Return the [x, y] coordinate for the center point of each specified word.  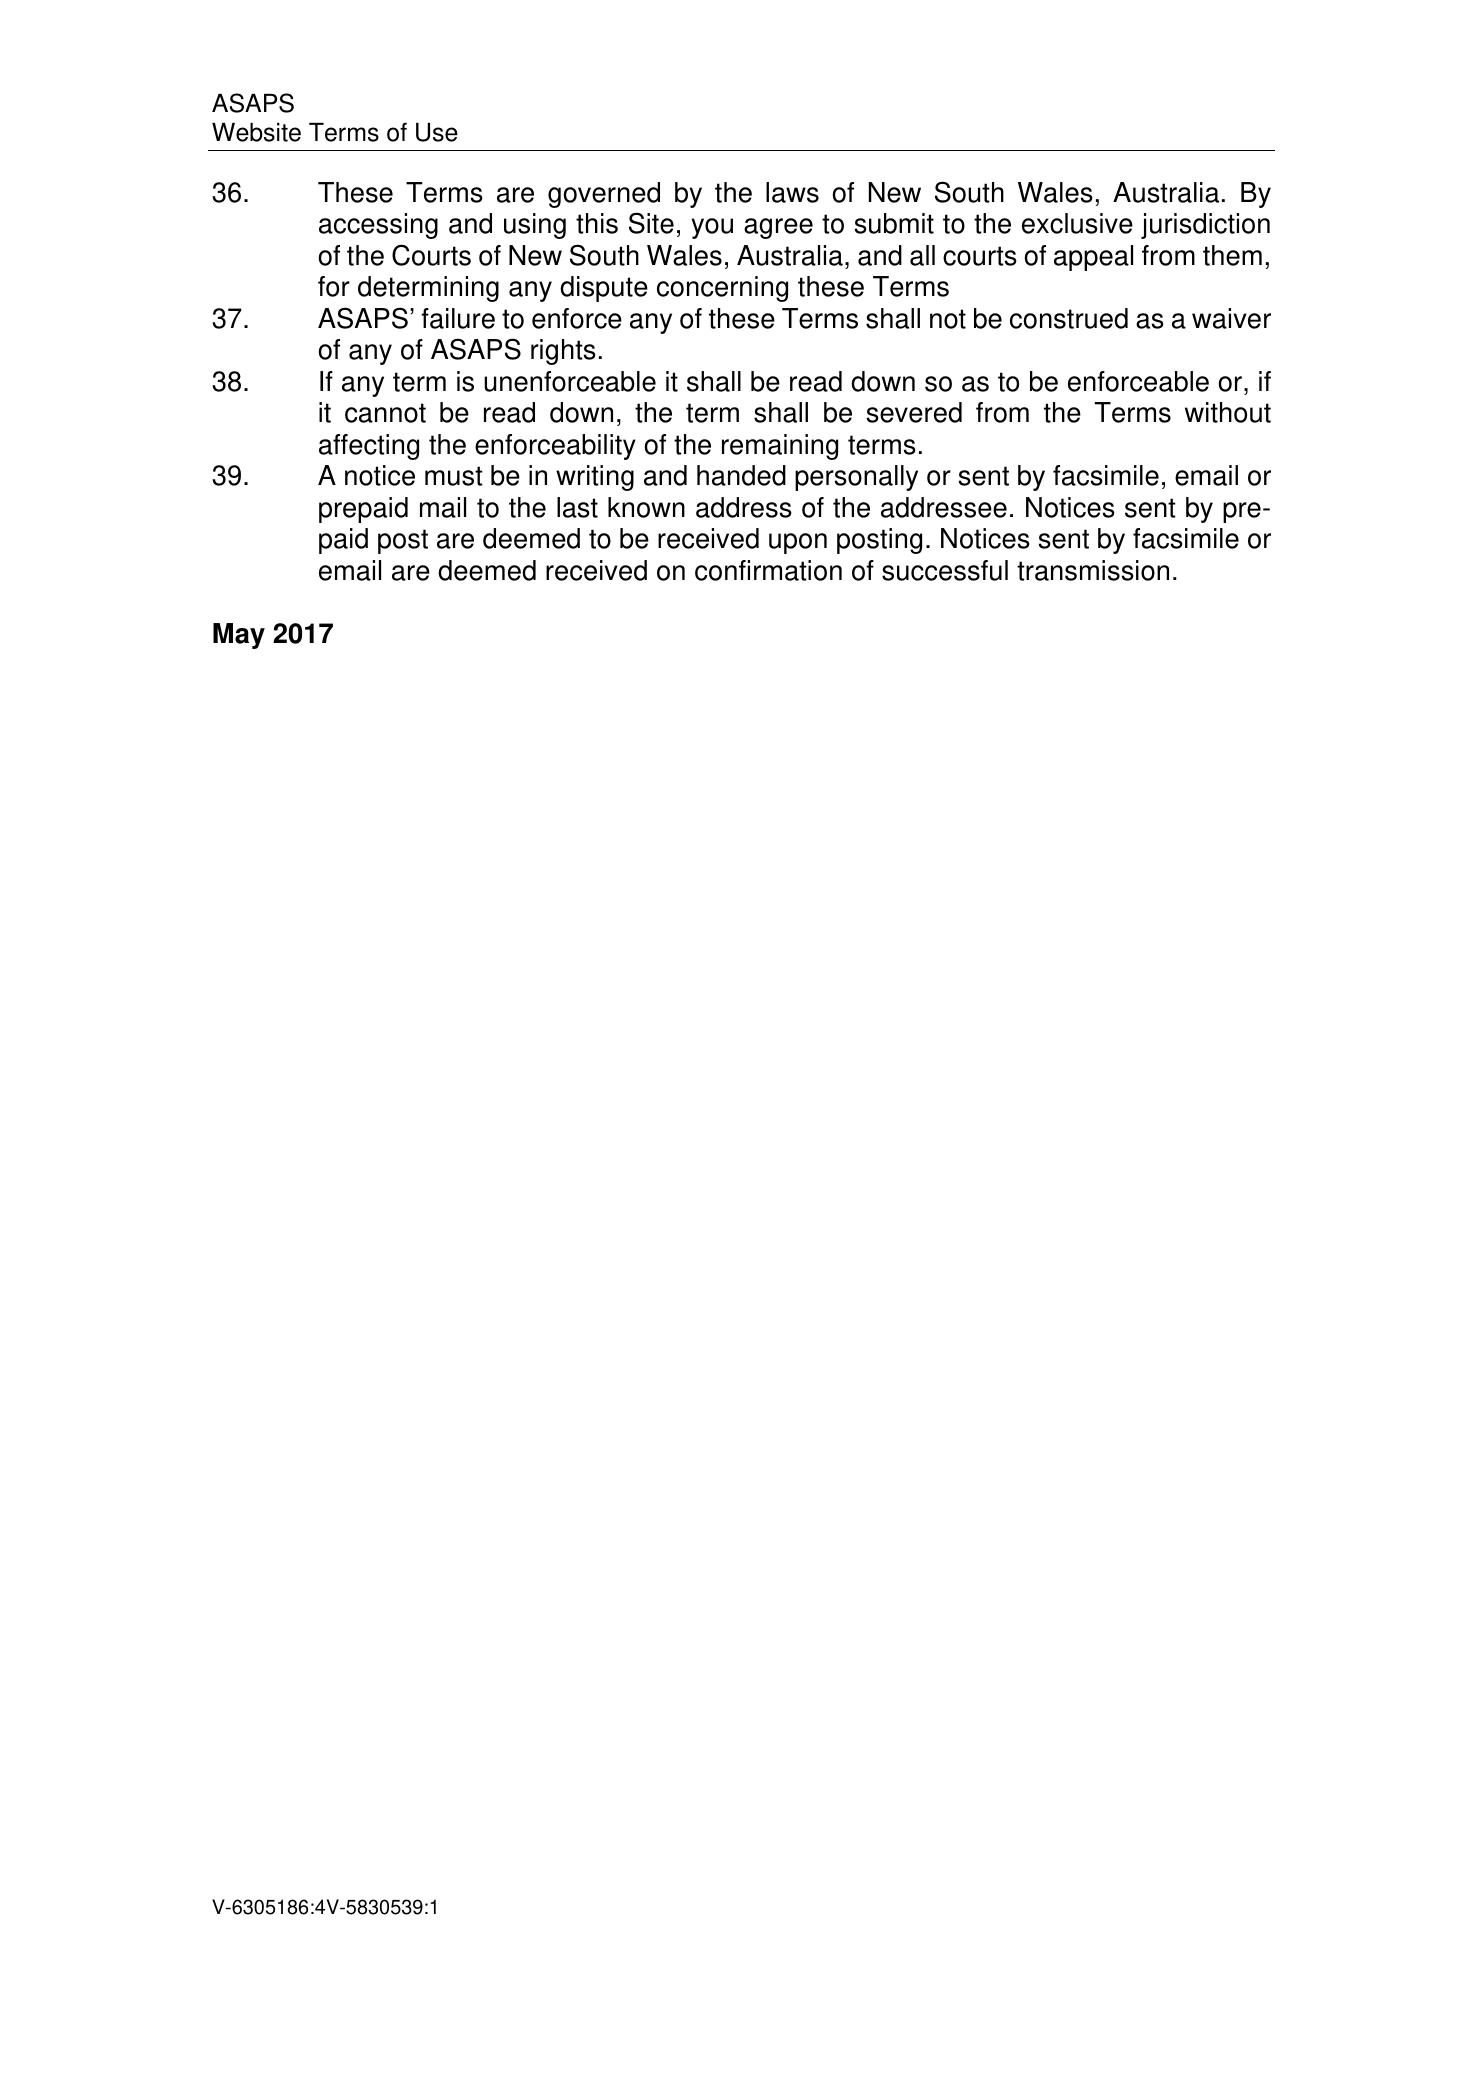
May [239, 636]
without [1228, 412]
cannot [385, 413]
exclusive [1077, 223]
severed [914, 412]
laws [792, 192]
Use [437, 132]
